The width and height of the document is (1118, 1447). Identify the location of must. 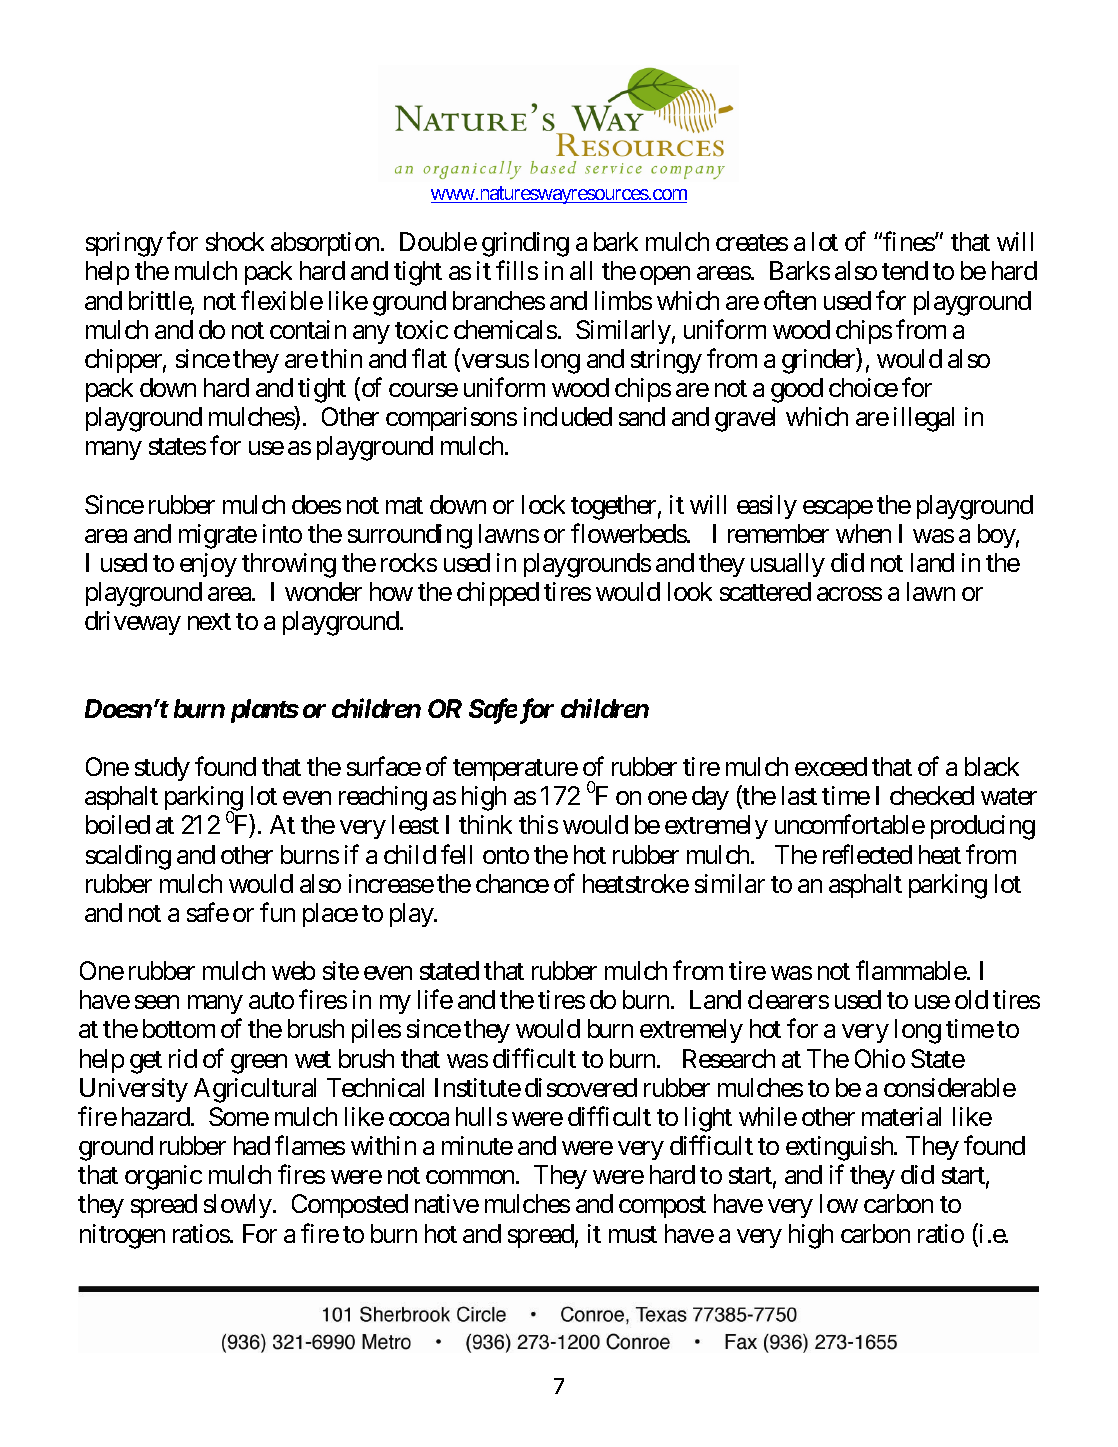
(633, 1234).
